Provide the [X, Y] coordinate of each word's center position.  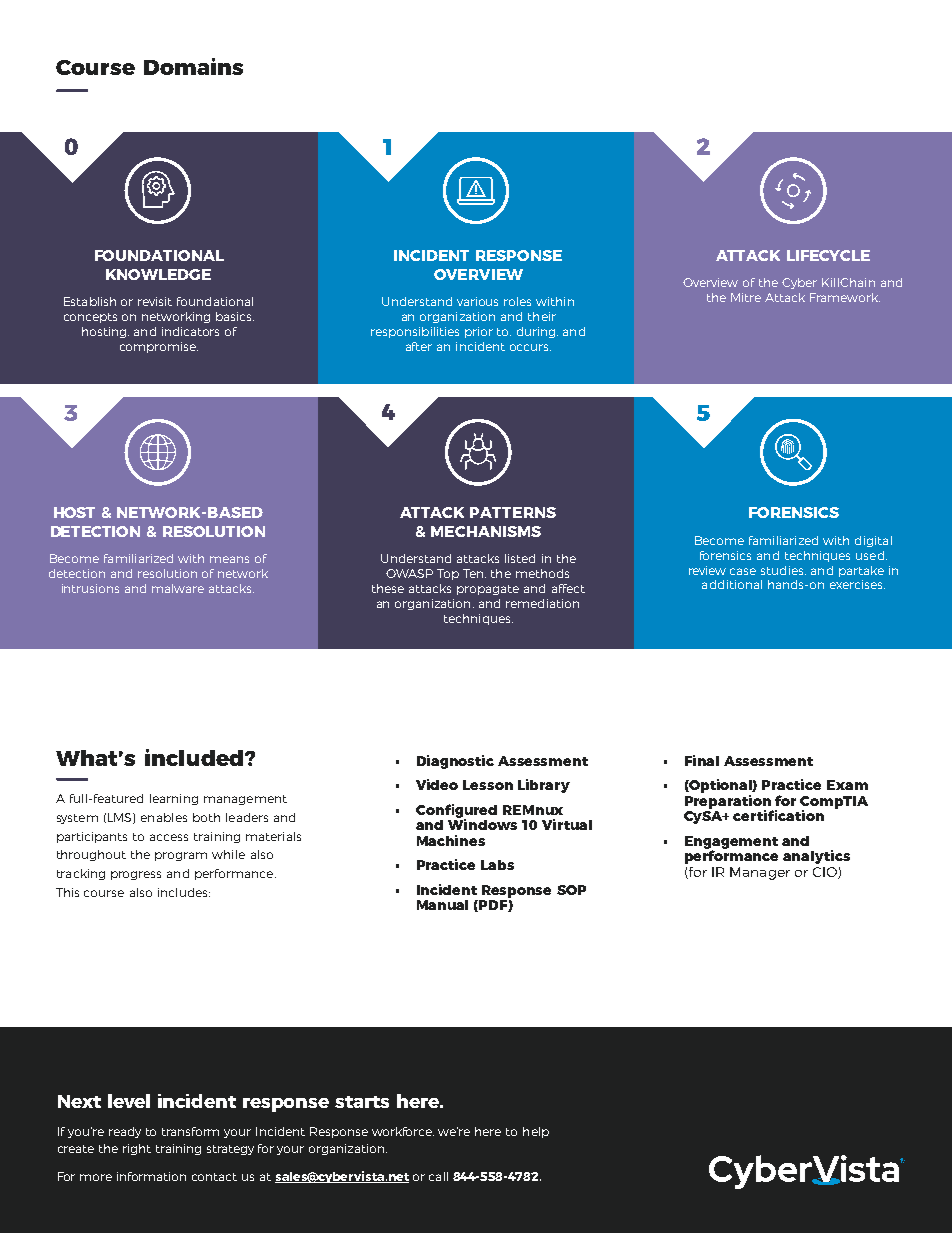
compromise [159, 347]
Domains [193, 66]
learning [174, 799]
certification [778, 815]
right [137, 1149]
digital [873, 541]
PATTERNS [513, 512]
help [536, 1132]
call [438, 1176]
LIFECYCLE [828, 255]
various [477, 301]
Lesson [488, 785]
